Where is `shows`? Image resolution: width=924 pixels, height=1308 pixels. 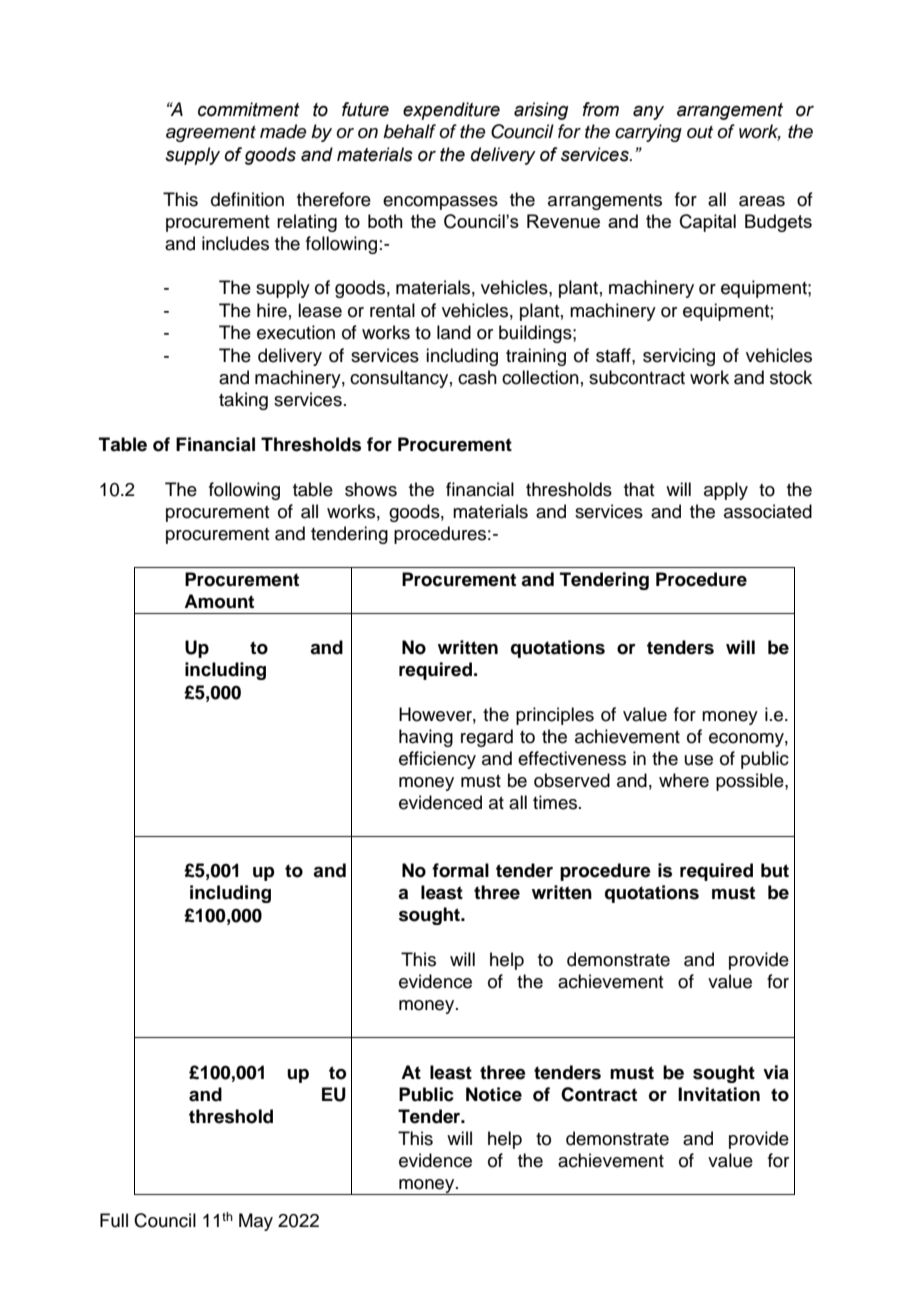
shows is located at coordinates (371, 489).
